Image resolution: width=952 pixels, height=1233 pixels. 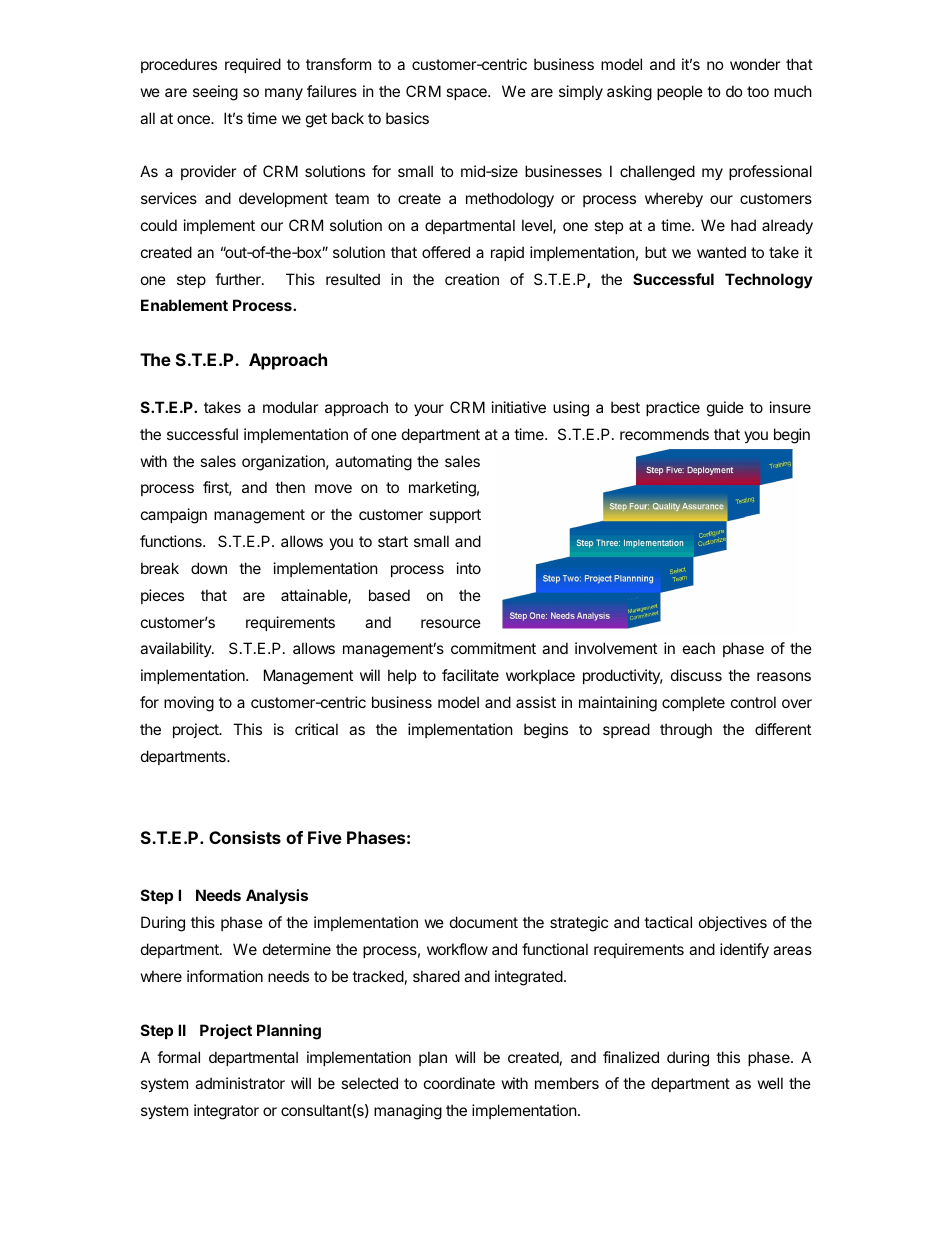 What do you see at coordinates (484, 922) in the page?
I see `document` at bounding box center [484, 922].
